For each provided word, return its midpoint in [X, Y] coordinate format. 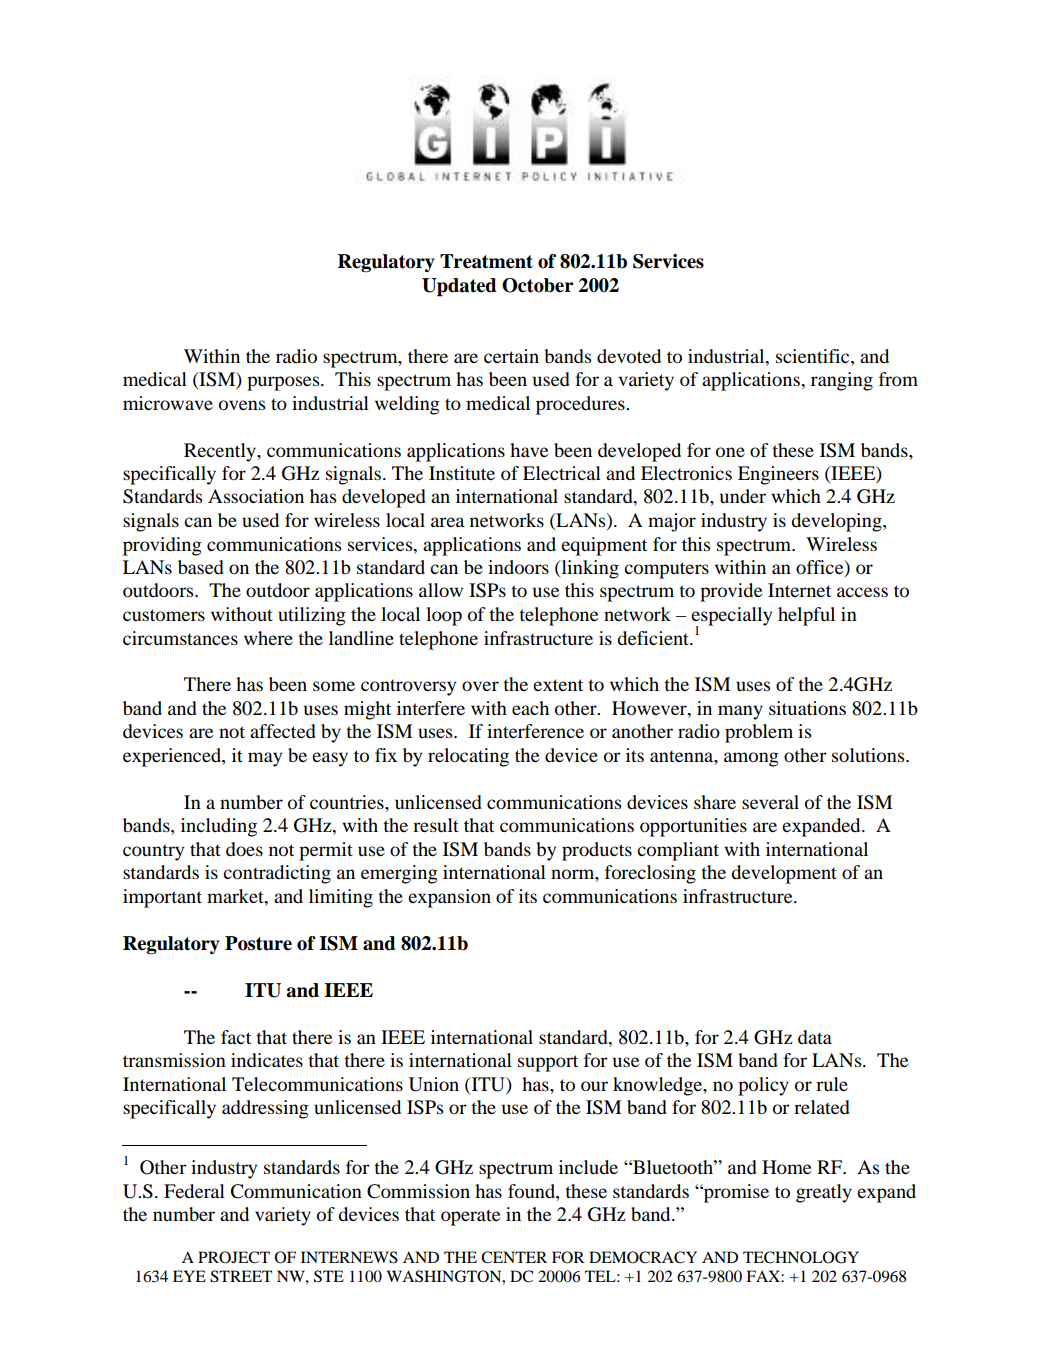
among [751, 759]
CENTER [514, 1257]
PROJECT [234, 1257]
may [265, 759]
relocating [468, 757]
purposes [284, 383]
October [538, 285]
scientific [814, 356]
